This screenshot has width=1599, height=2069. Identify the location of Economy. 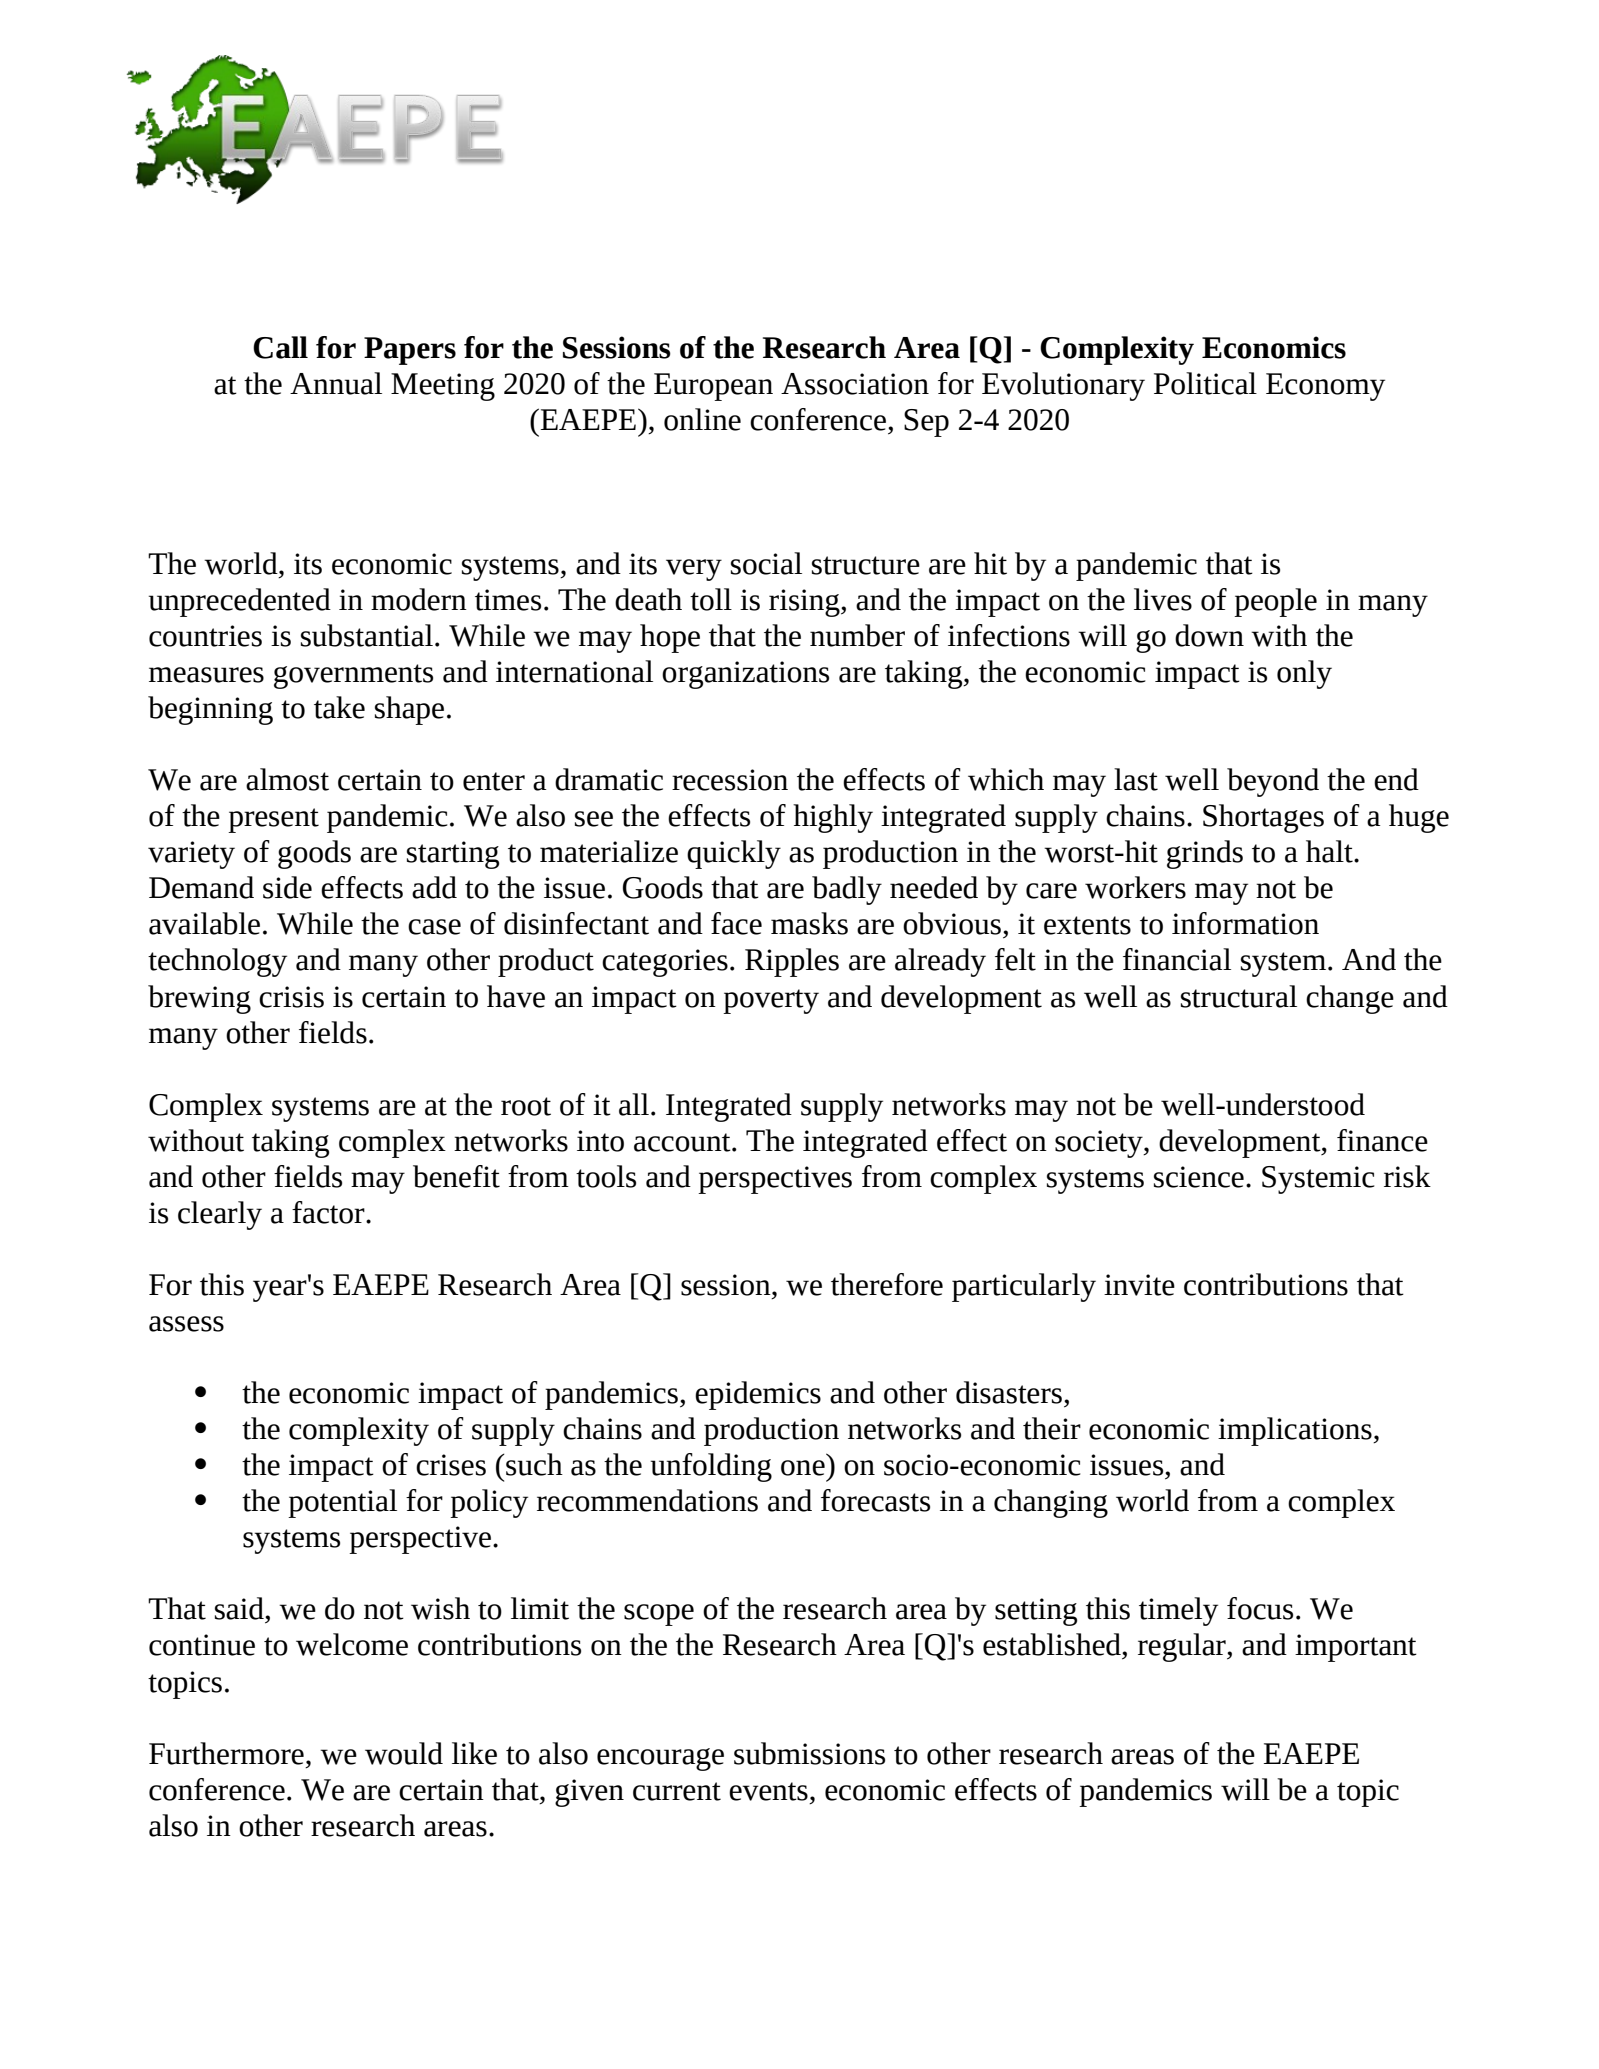
(1325, 387).
